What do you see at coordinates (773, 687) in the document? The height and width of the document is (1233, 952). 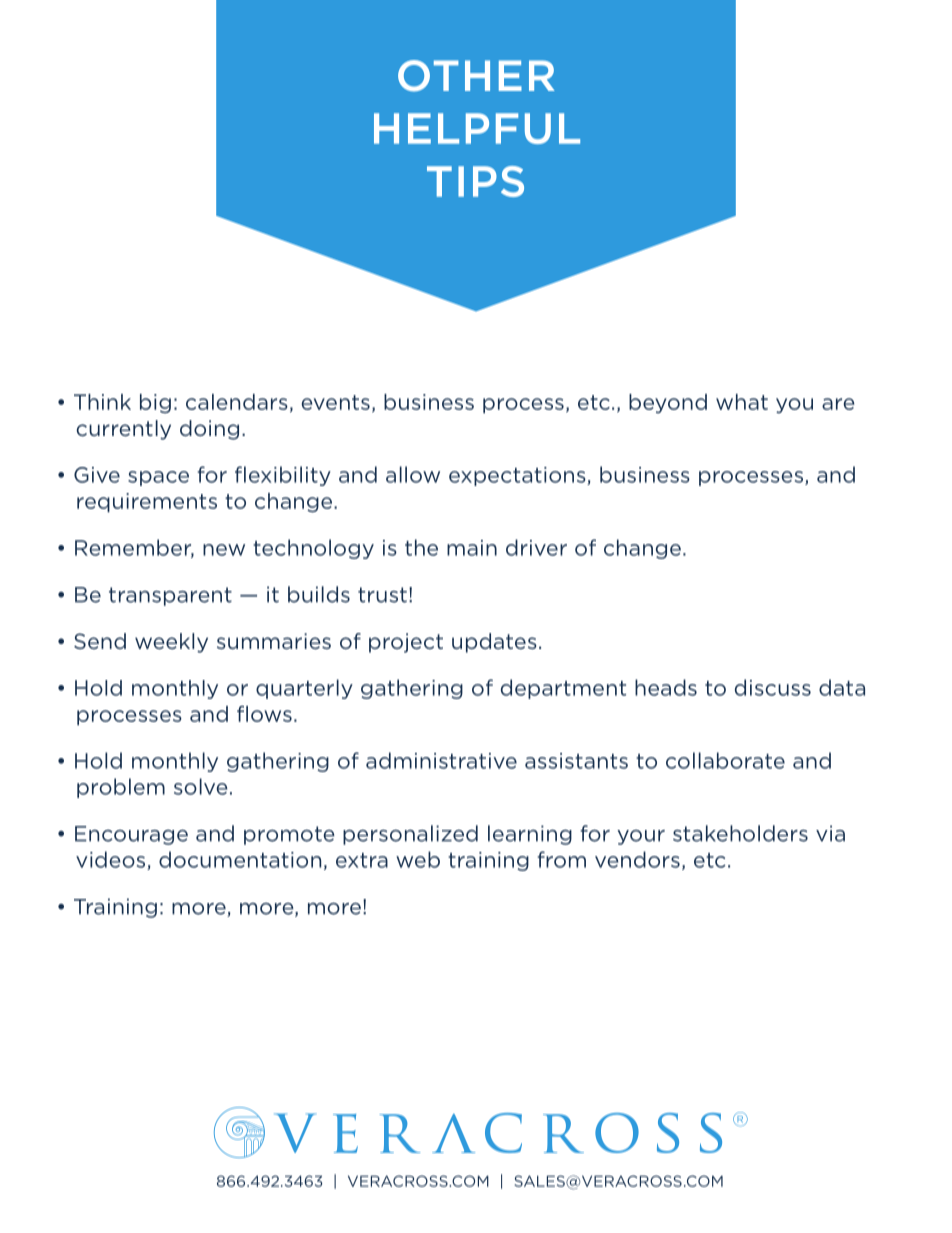 I see `discuss` at bounding box center [773, 687].
